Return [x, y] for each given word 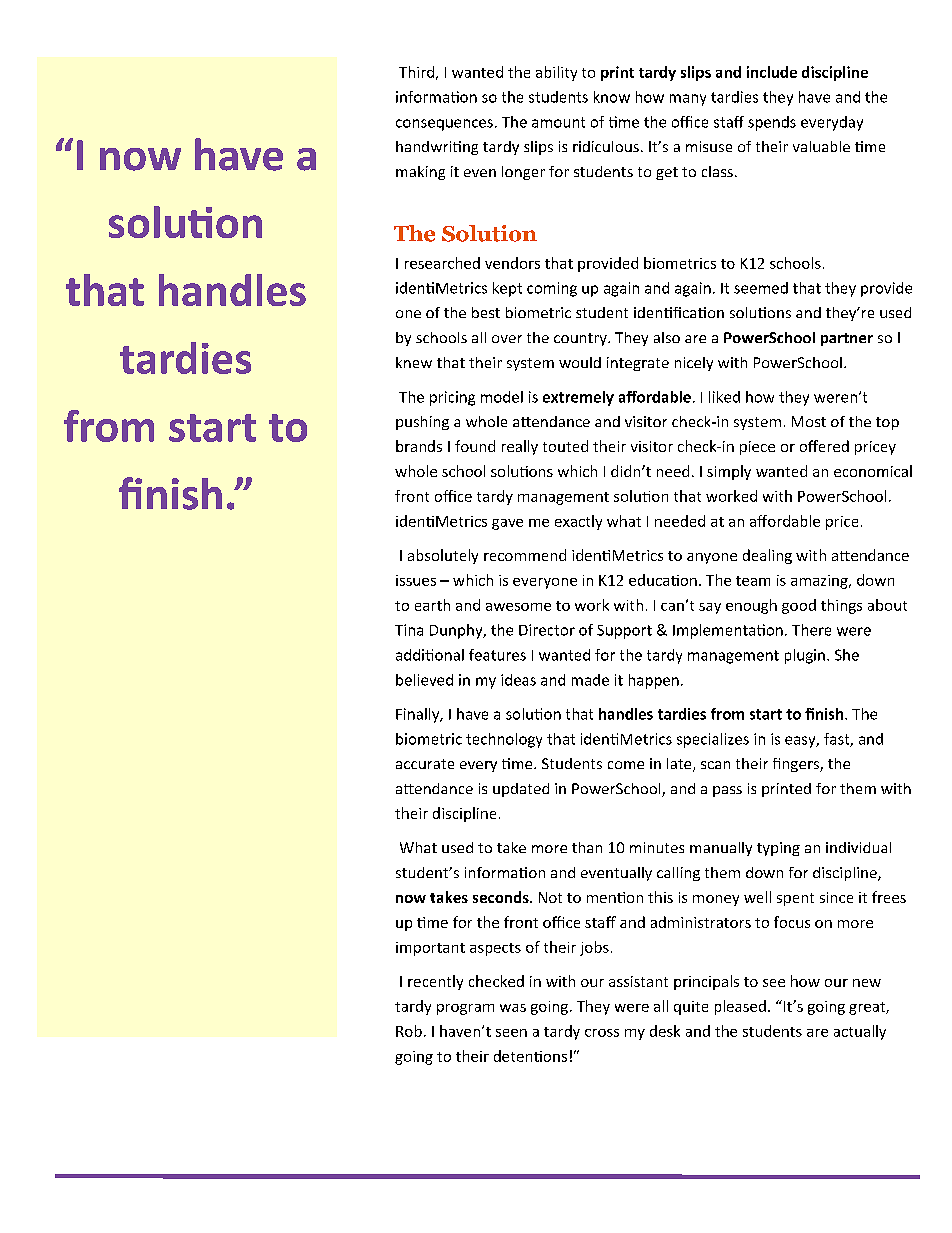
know [612, 97]
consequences [444, 125]
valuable [821, 146]
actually [860, 1032]
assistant [638, 981]
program [465, 1009]
